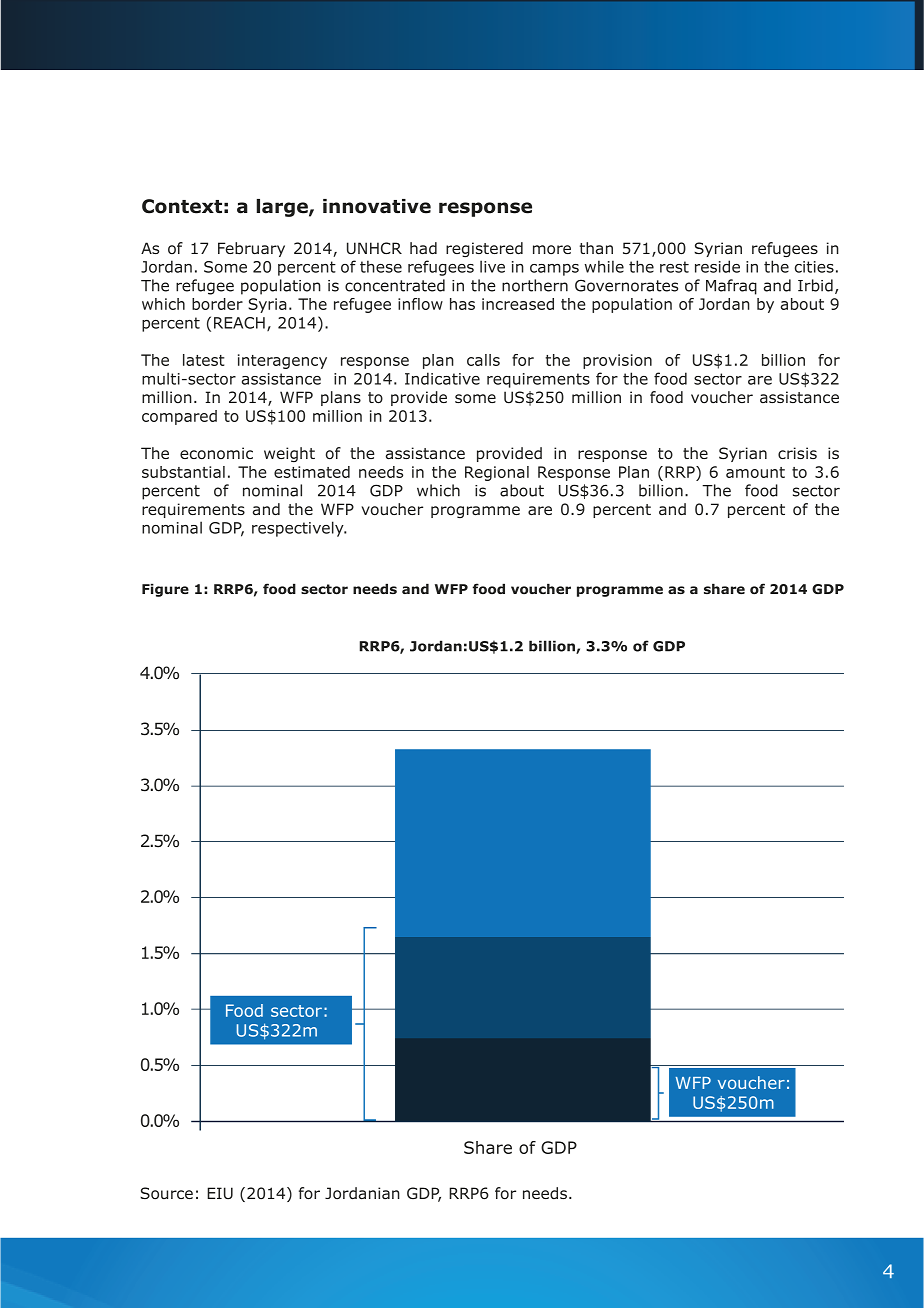  Describe the element at coordinates (484, 249) in the image. I see `registered` at that location.
